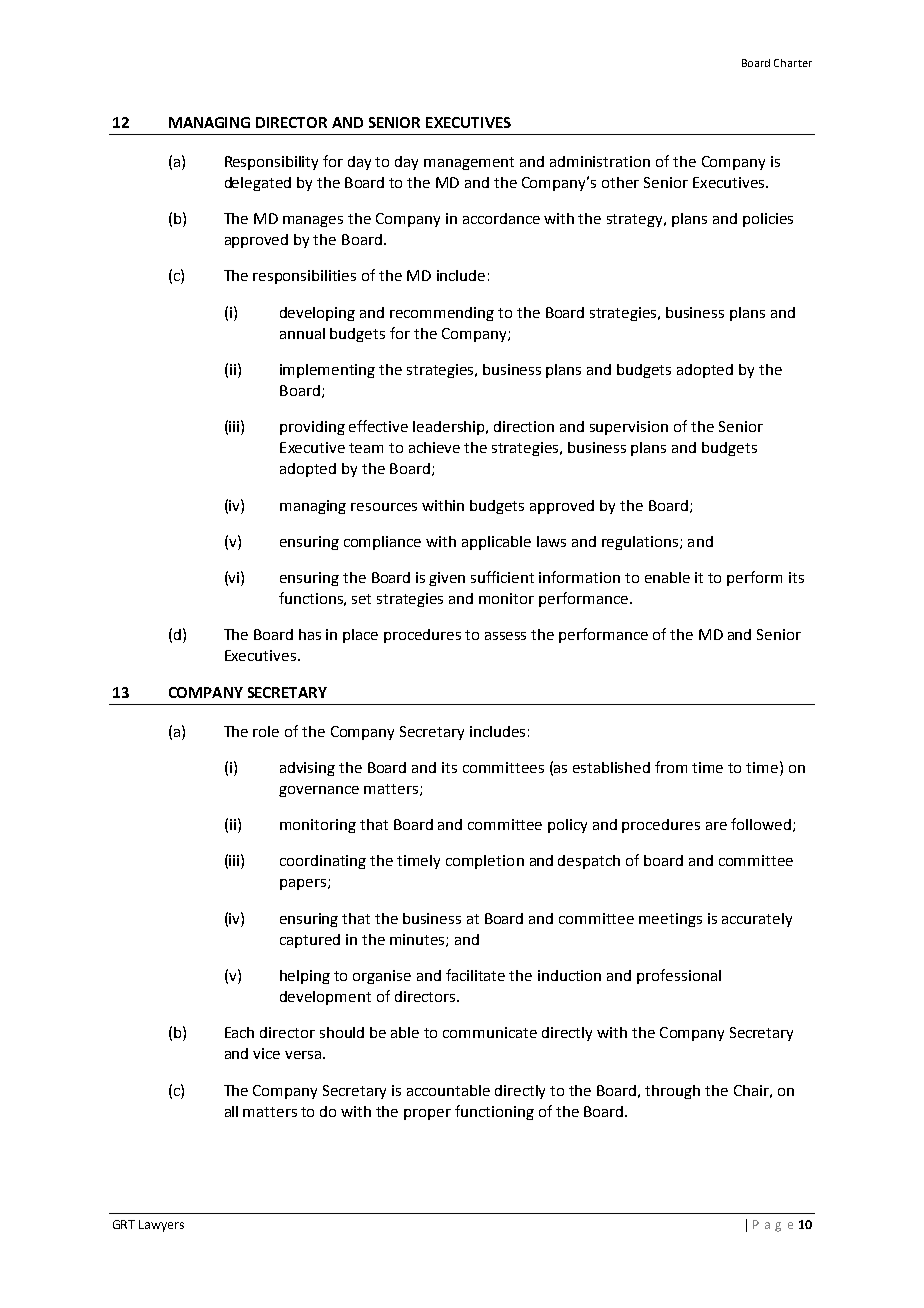 Image resolution: width=924 pixels, height=1308 pixels. I want to click on Lawyers, so click(161, 1226).
